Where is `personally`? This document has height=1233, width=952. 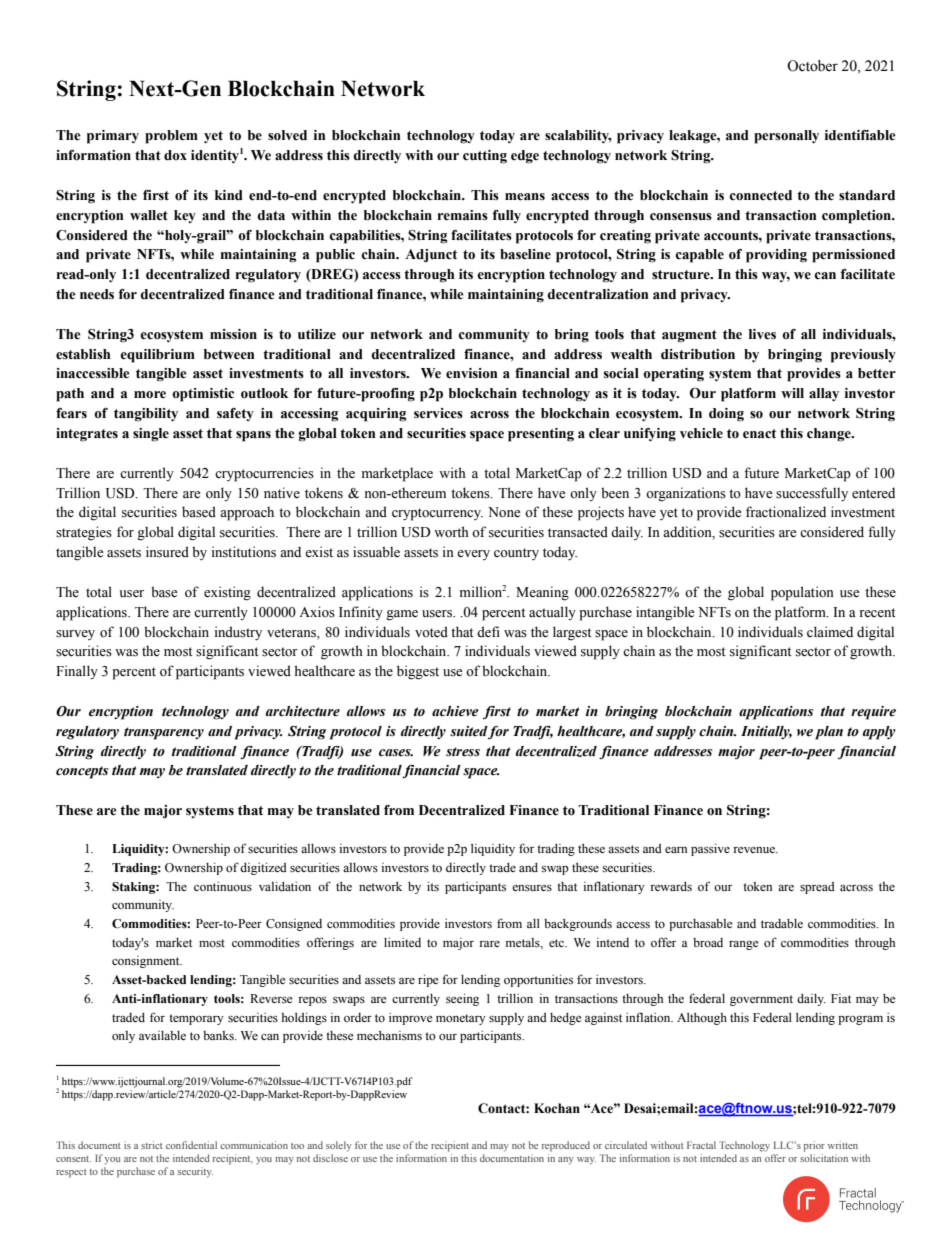 personally is located at coordinates (786, 137).
